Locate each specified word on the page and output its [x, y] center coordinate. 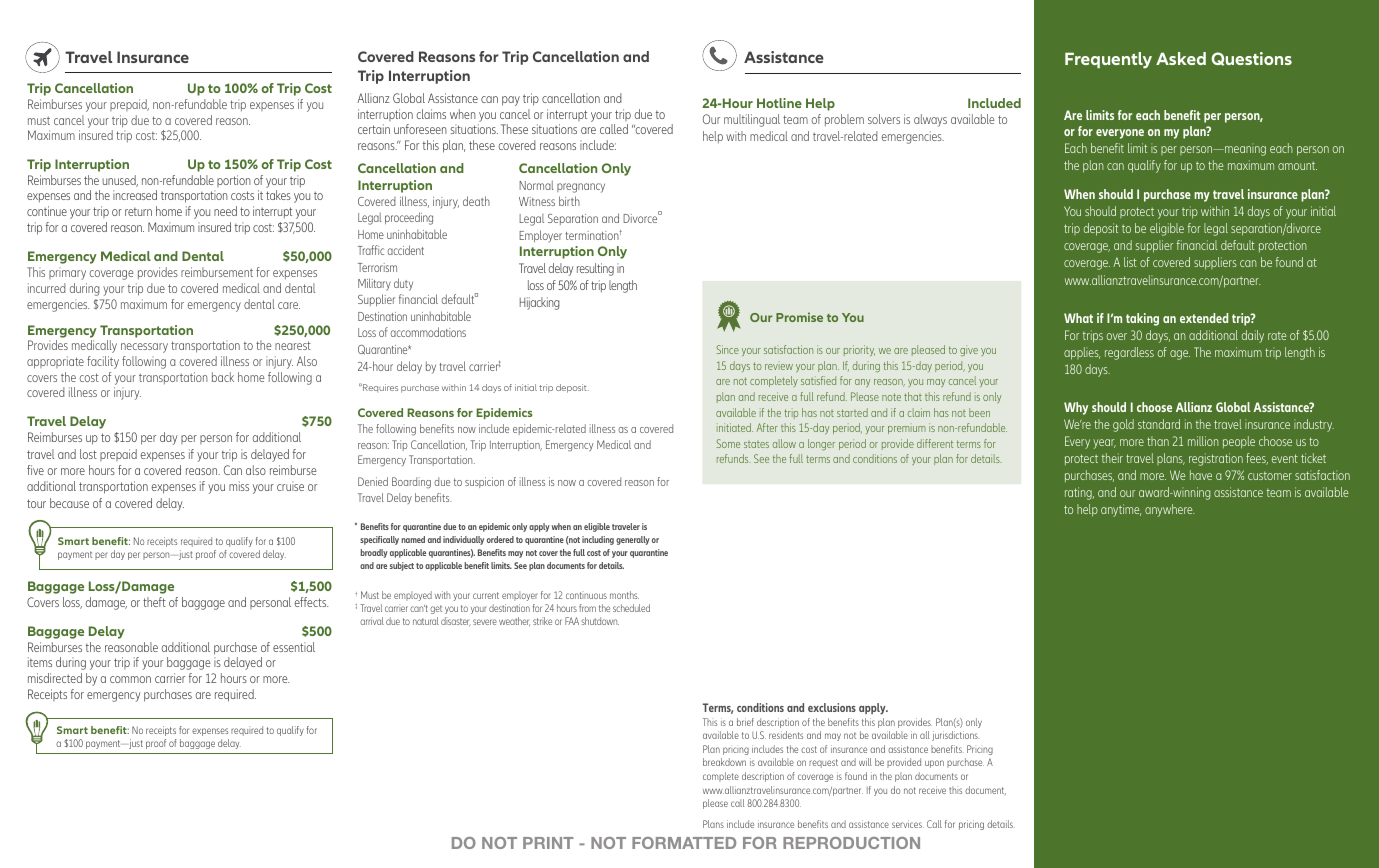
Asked [1181, 58]
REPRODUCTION [851, 843]
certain [374, 129]
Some [728, 443]
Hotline [779, 103]
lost [88, 454]
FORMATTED [684, 843]
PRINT [548, 843]
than [1158, 441]
